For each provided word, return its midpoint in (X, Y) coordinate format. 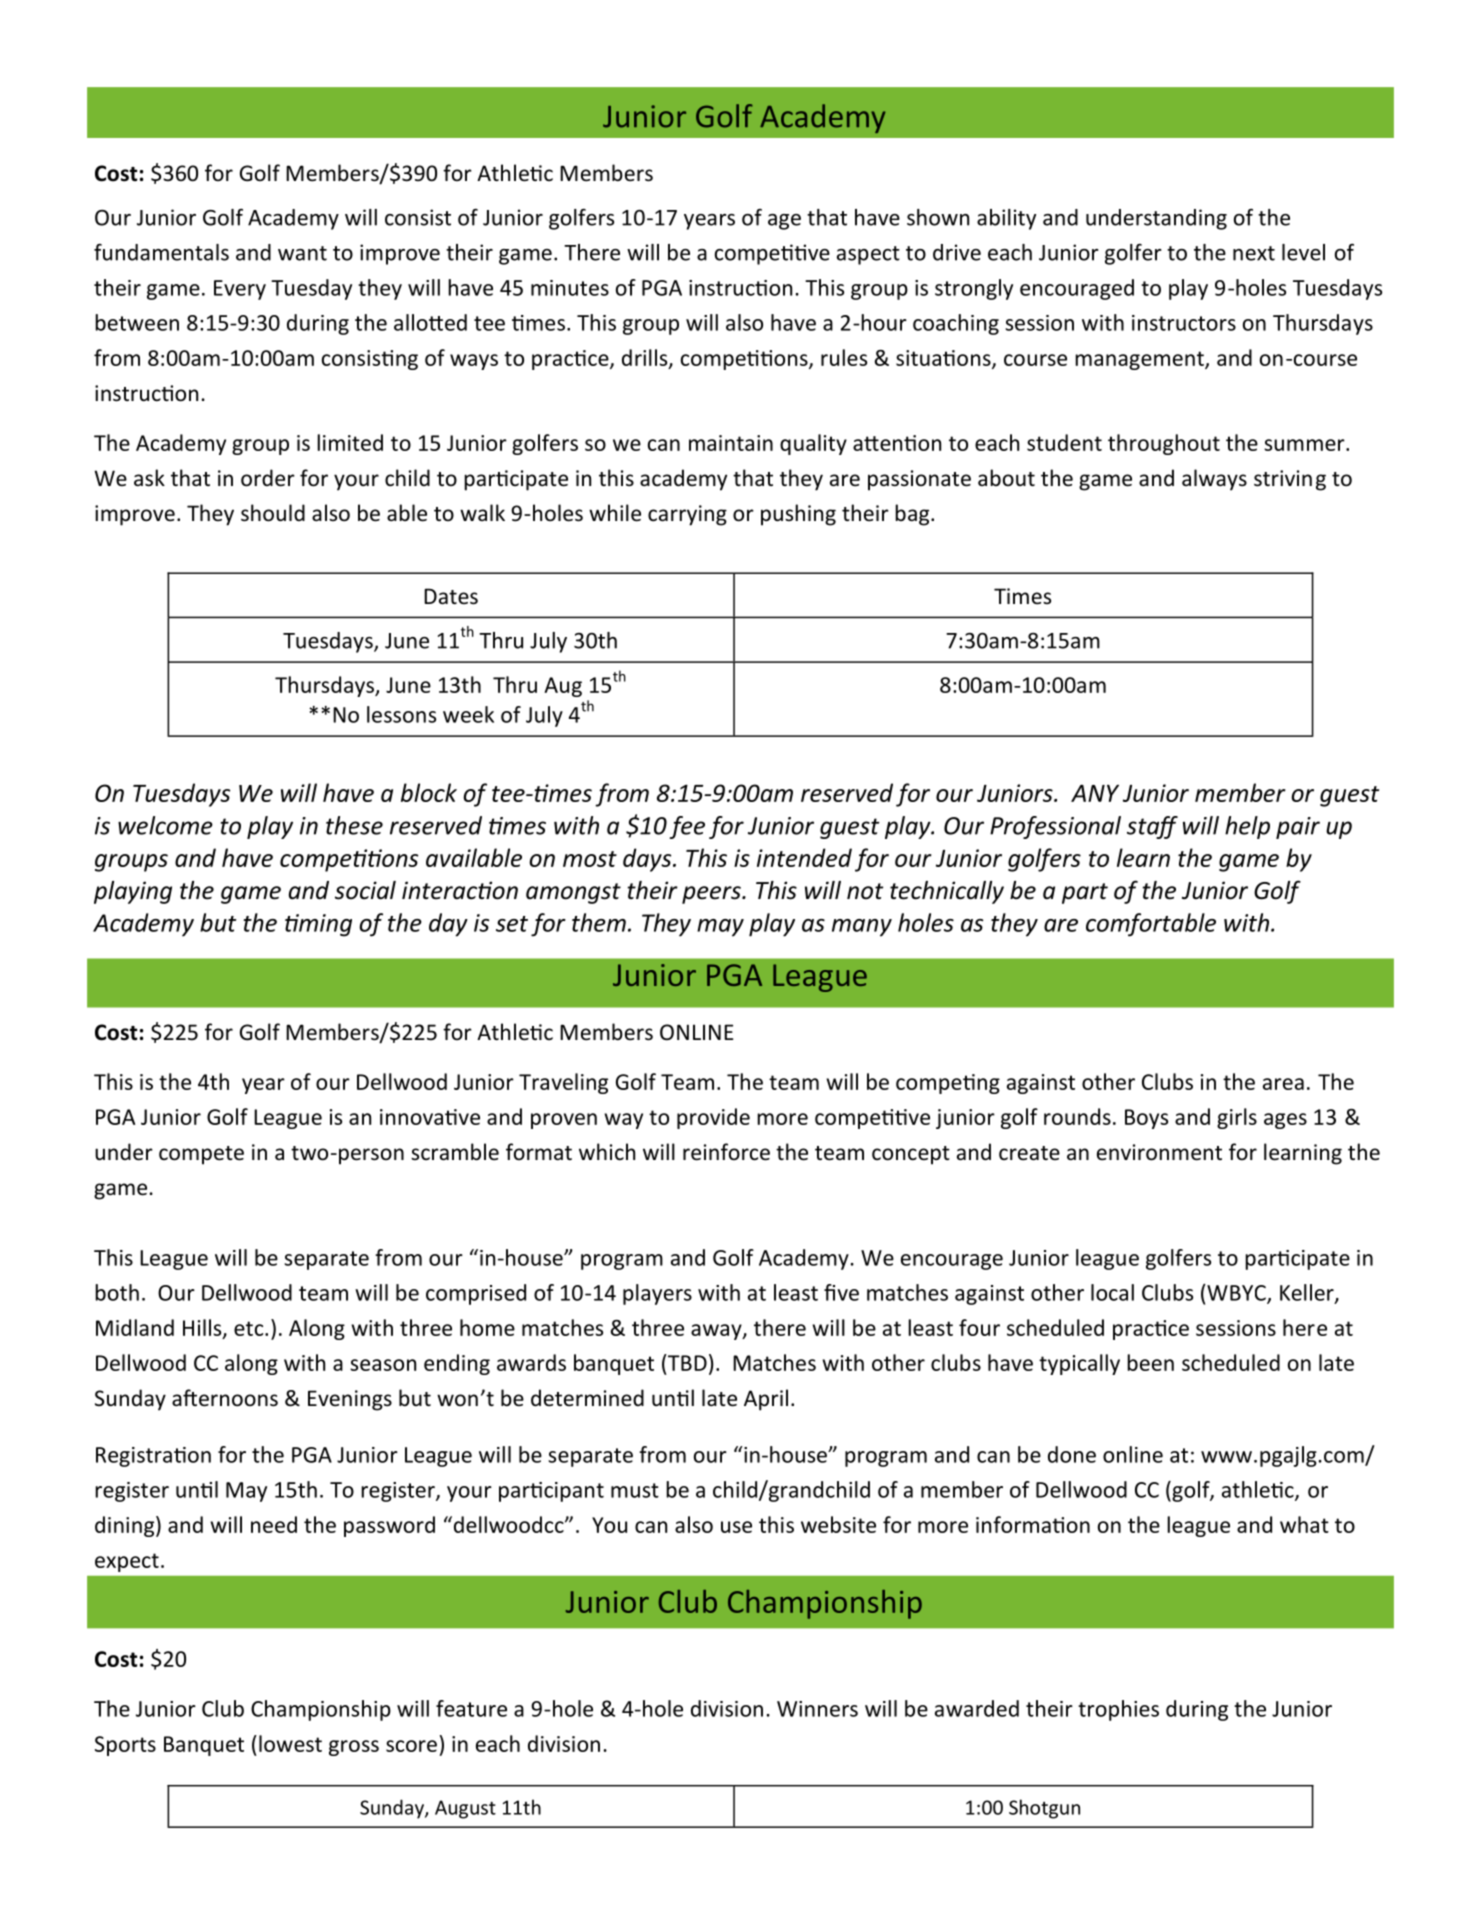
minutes (570, 288)
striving (1290, 480)
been (1150, 1362)
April (766, 1400)
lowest (290, 1743)
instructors (1184, 323)
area (1283, 1084)
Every (240, 290)
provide (713, 1118)
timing (318, 925)
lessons (401, 714)
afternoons (225, 1398)
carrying (687, 515)
